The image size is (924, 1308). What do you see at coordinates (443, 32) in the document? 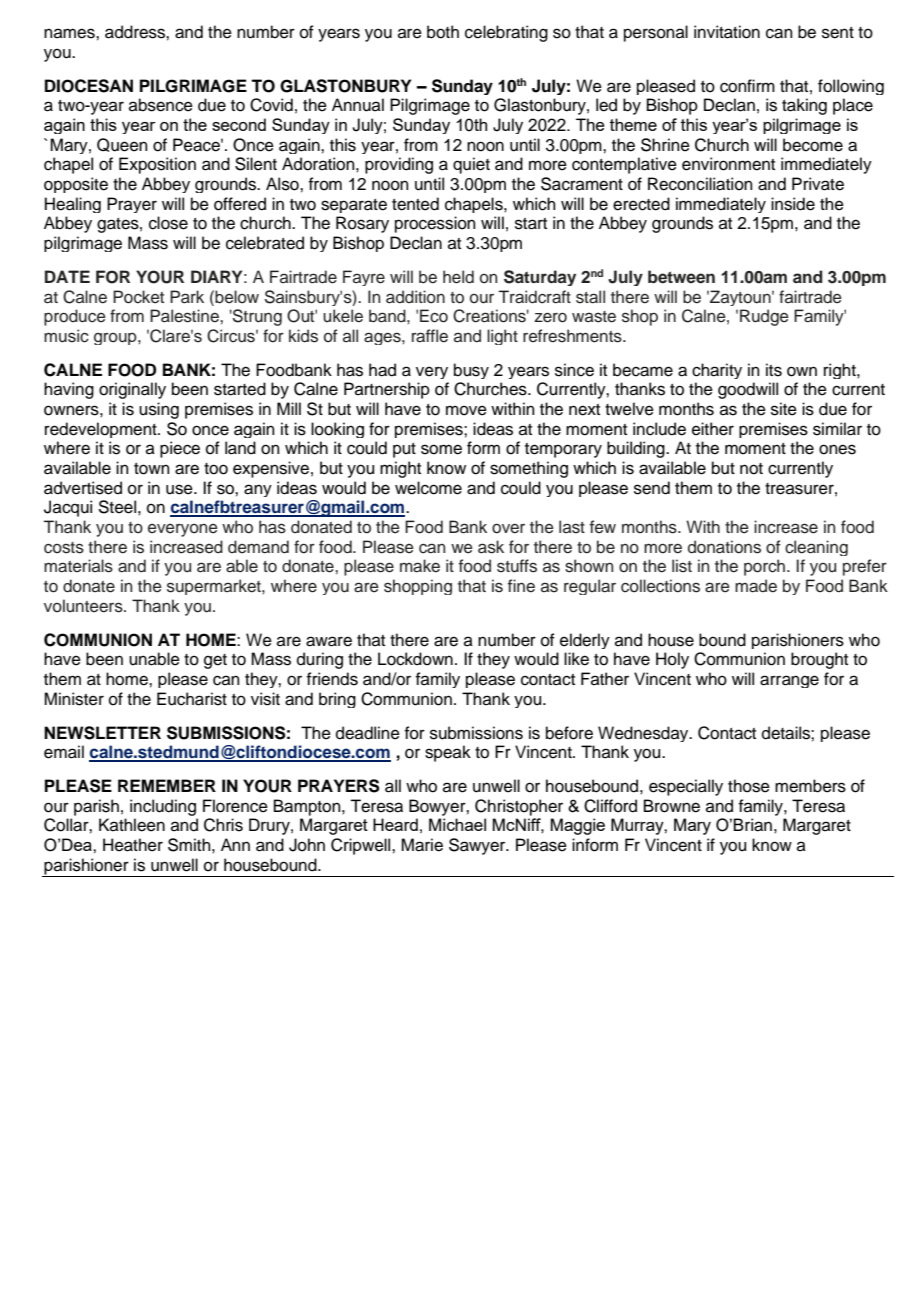
I see `both` at bounding box center [443, 32].
